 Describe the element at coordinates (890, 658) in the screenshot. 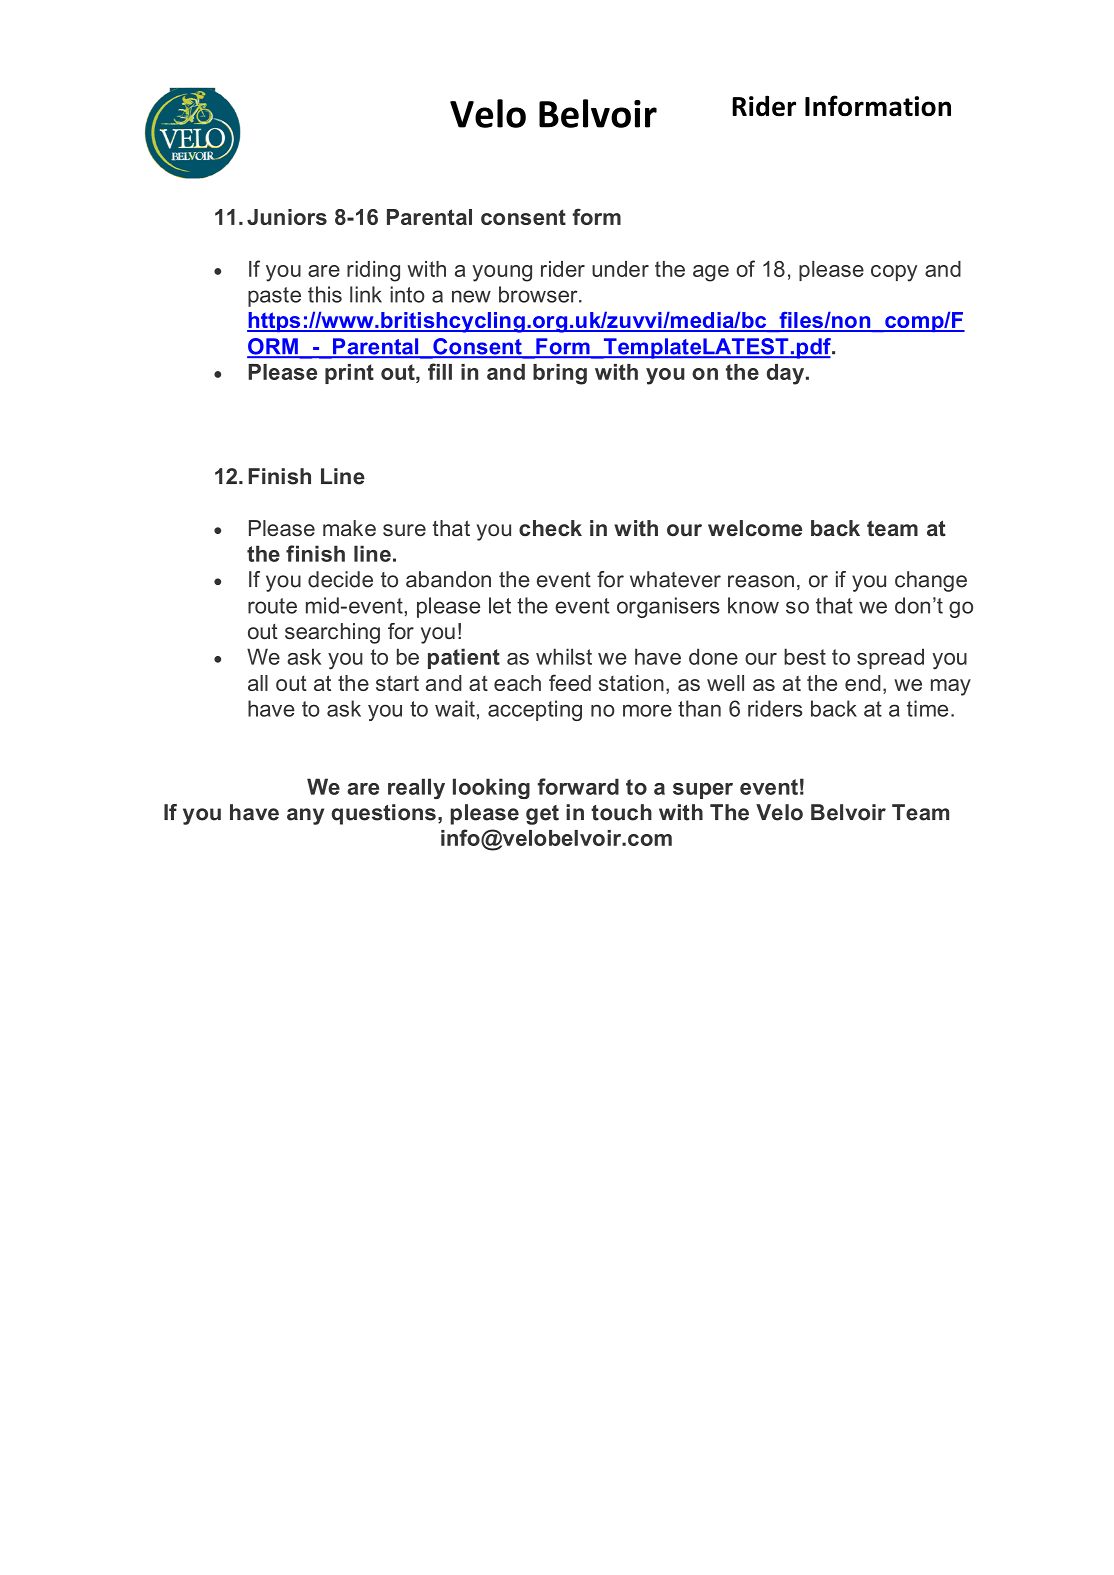

I see `spread` at that location.
